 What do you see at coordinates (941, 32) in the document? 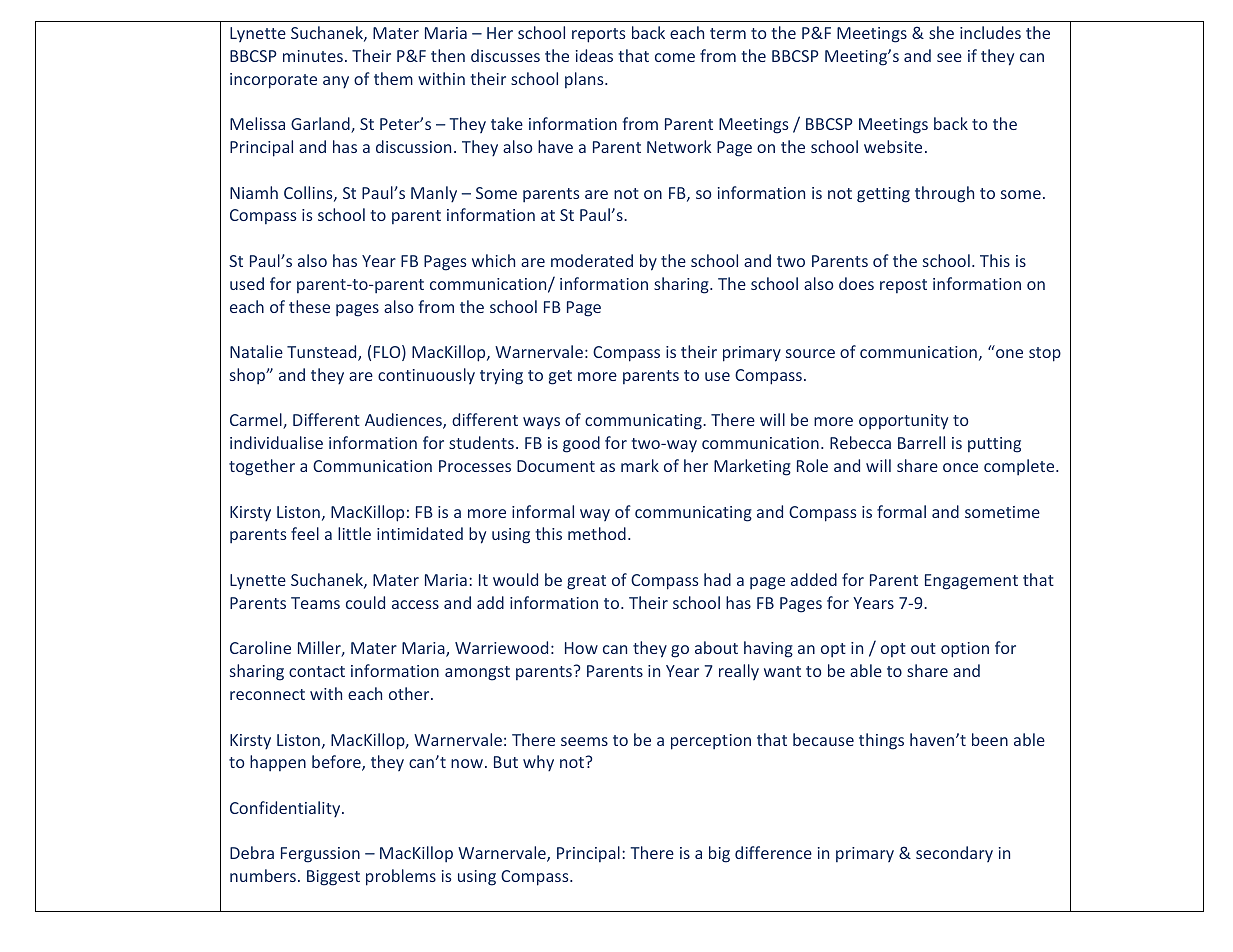
I see `she` at bounding box center [941, 32].
